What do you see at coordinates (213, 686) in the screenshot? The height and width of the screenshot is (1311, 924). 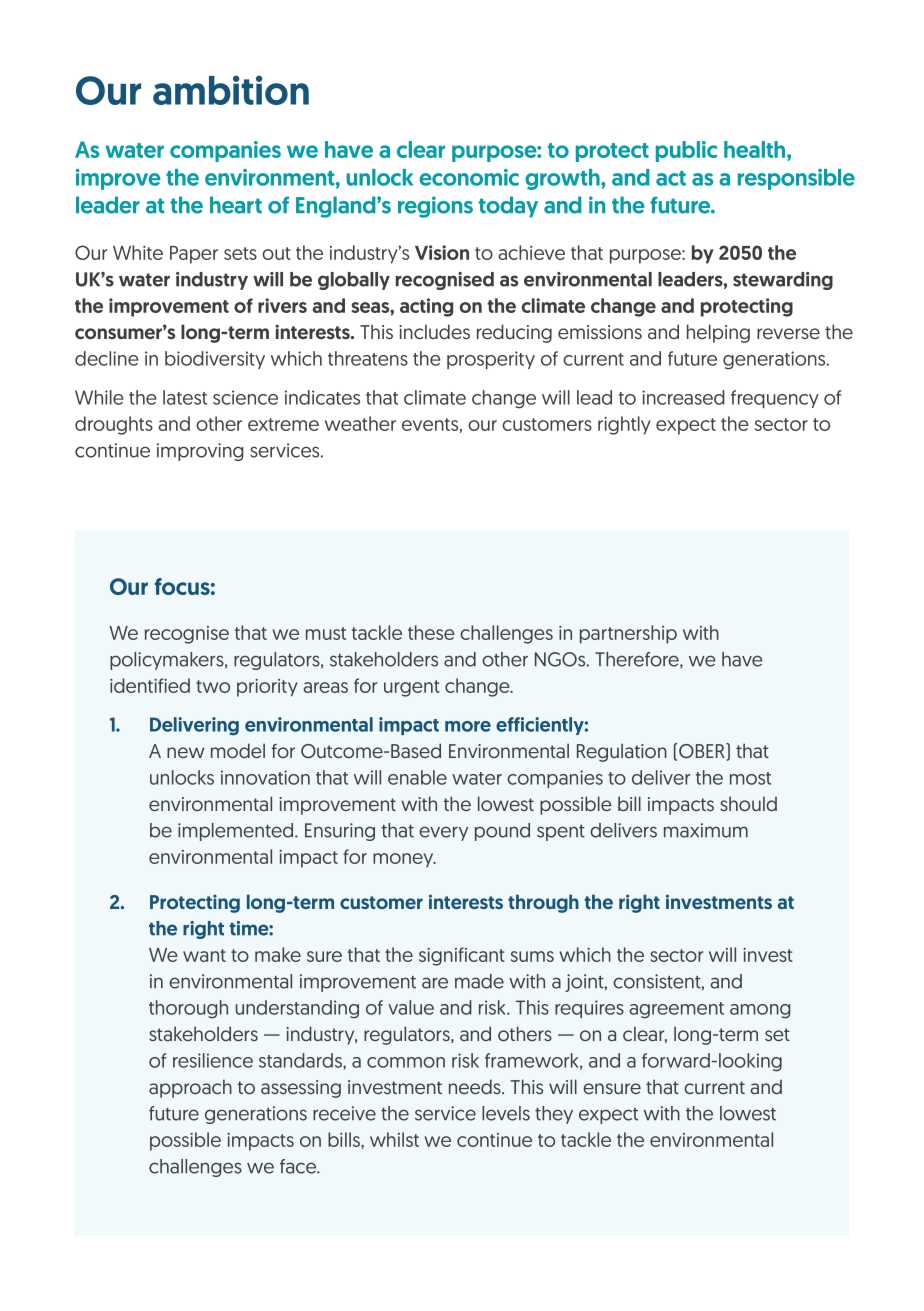 I see `two` at bounding box center [213, 686].
